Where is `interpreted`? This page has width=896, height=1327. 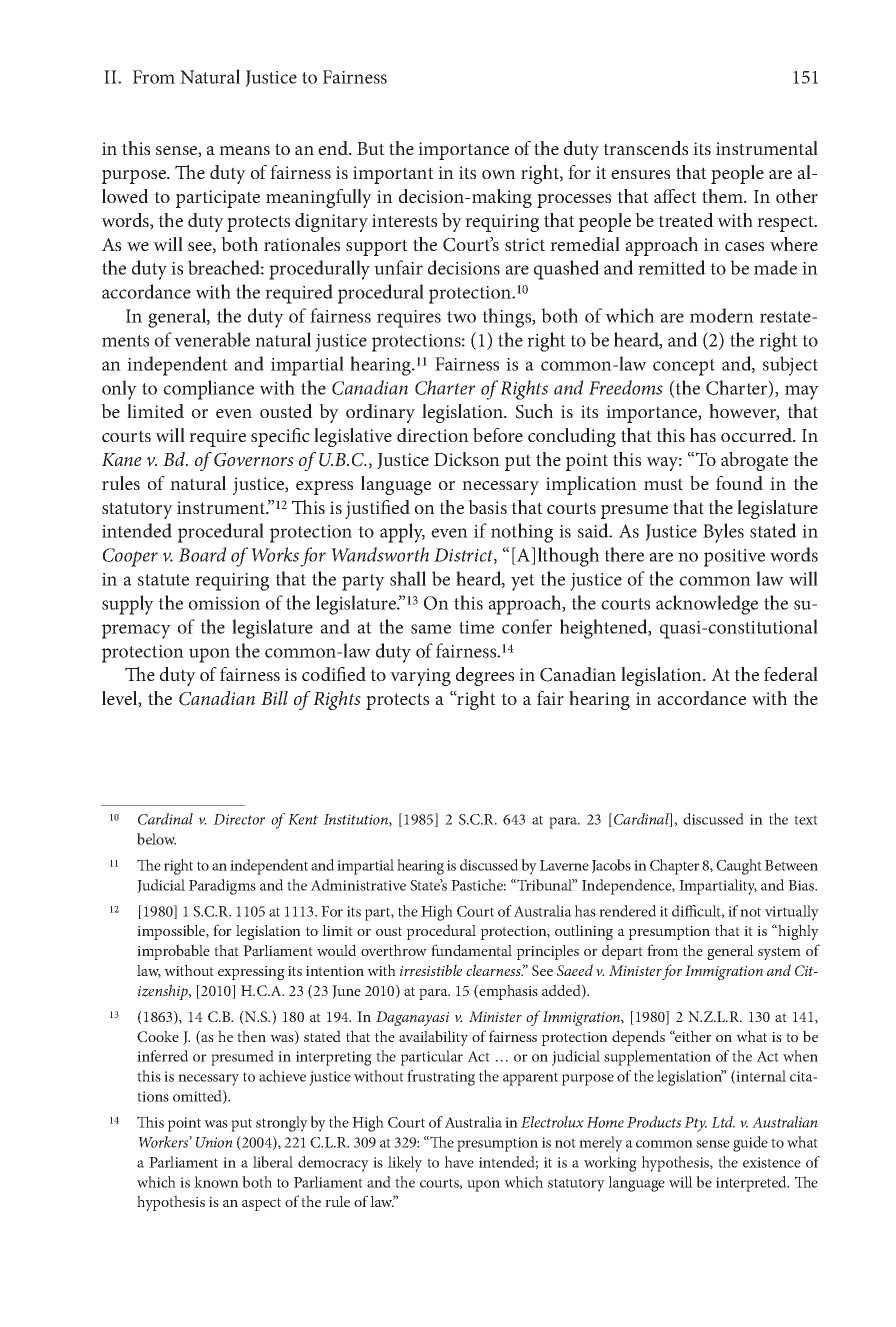
interpreted is located at coordinates (752, 1184).
